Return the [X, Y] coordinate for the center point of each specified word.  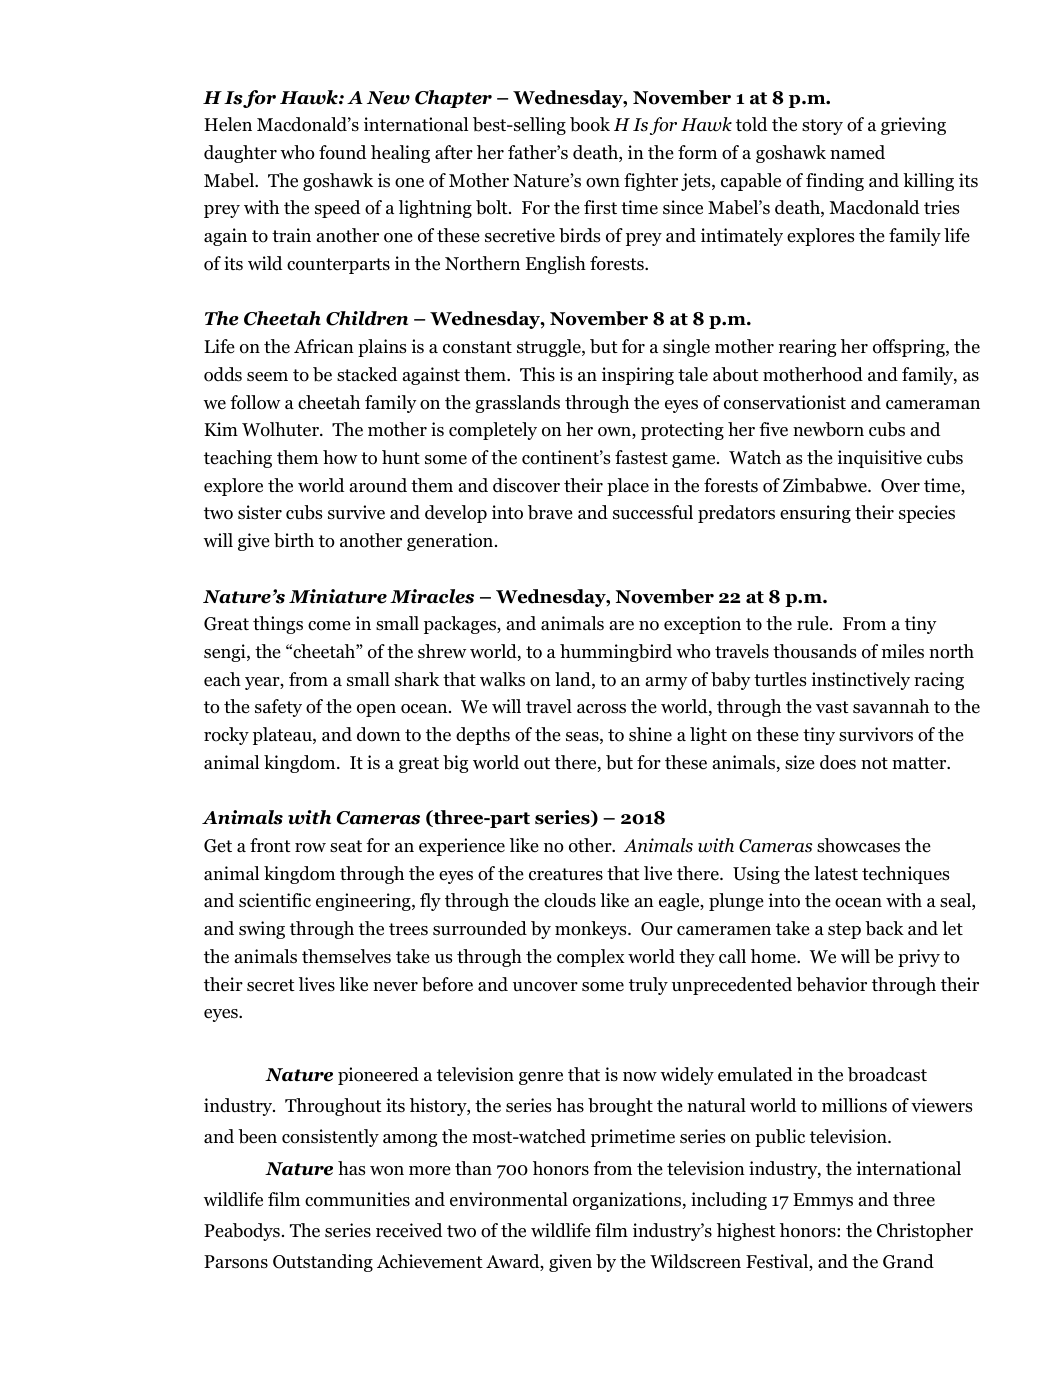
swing [262, 930]
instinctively [860, 681]
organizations [628, 1201]
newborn [828, 429]
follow [255, 402]
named [857, 152]
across [601, 709]
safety [278, 708]
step [844, 931]
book [590, 124]
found [342, 152]
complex [591, 958]
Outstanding [323, 1263]
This [537, 374]
